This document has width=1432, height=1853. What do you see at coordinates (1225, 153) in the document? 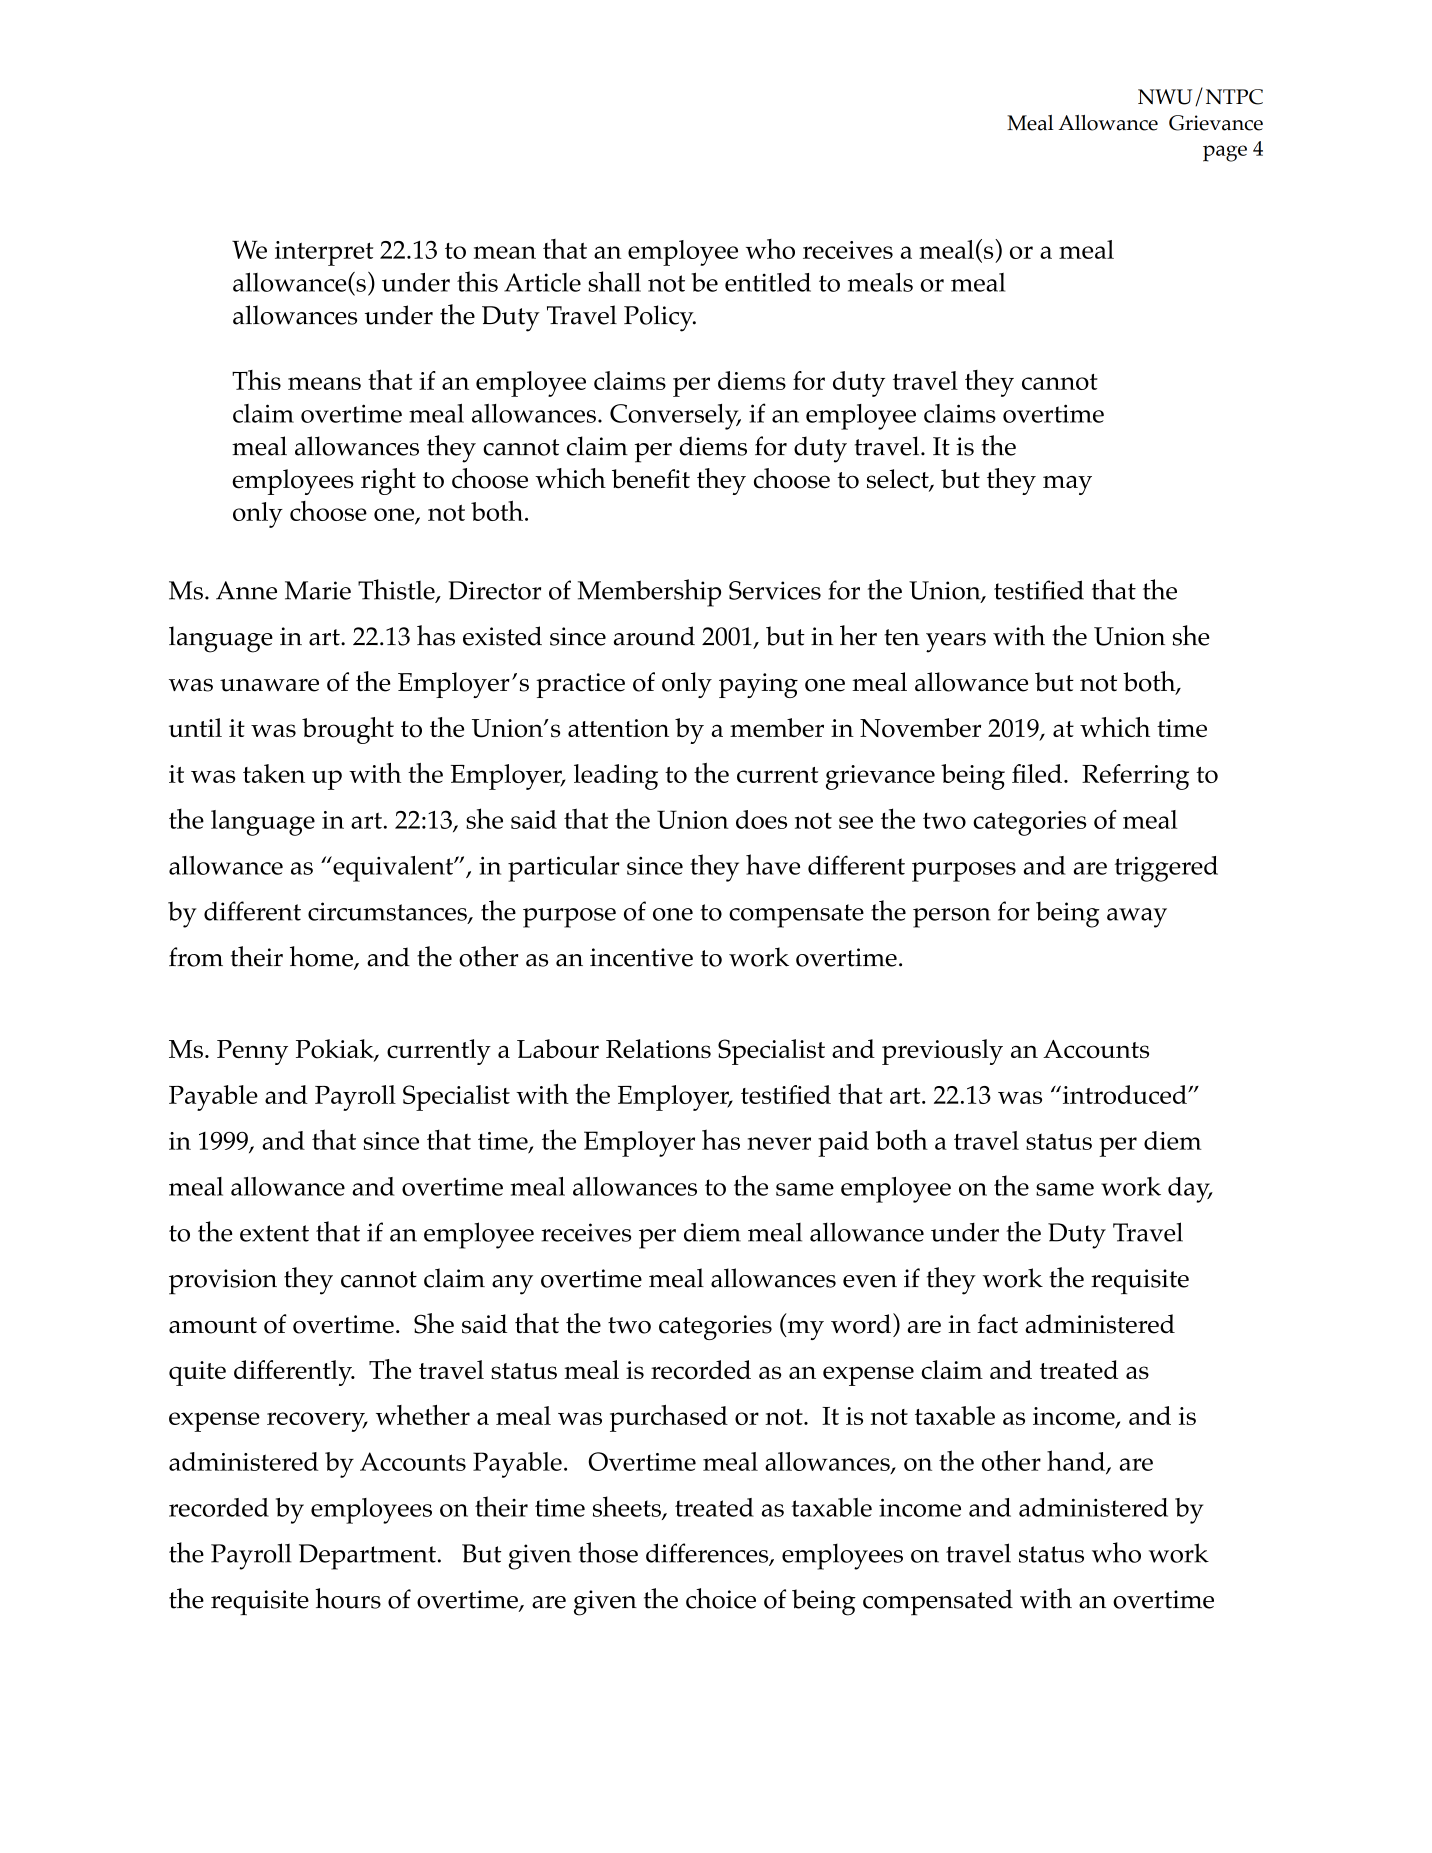
I see `page` at bounding box center [1225, 153].
